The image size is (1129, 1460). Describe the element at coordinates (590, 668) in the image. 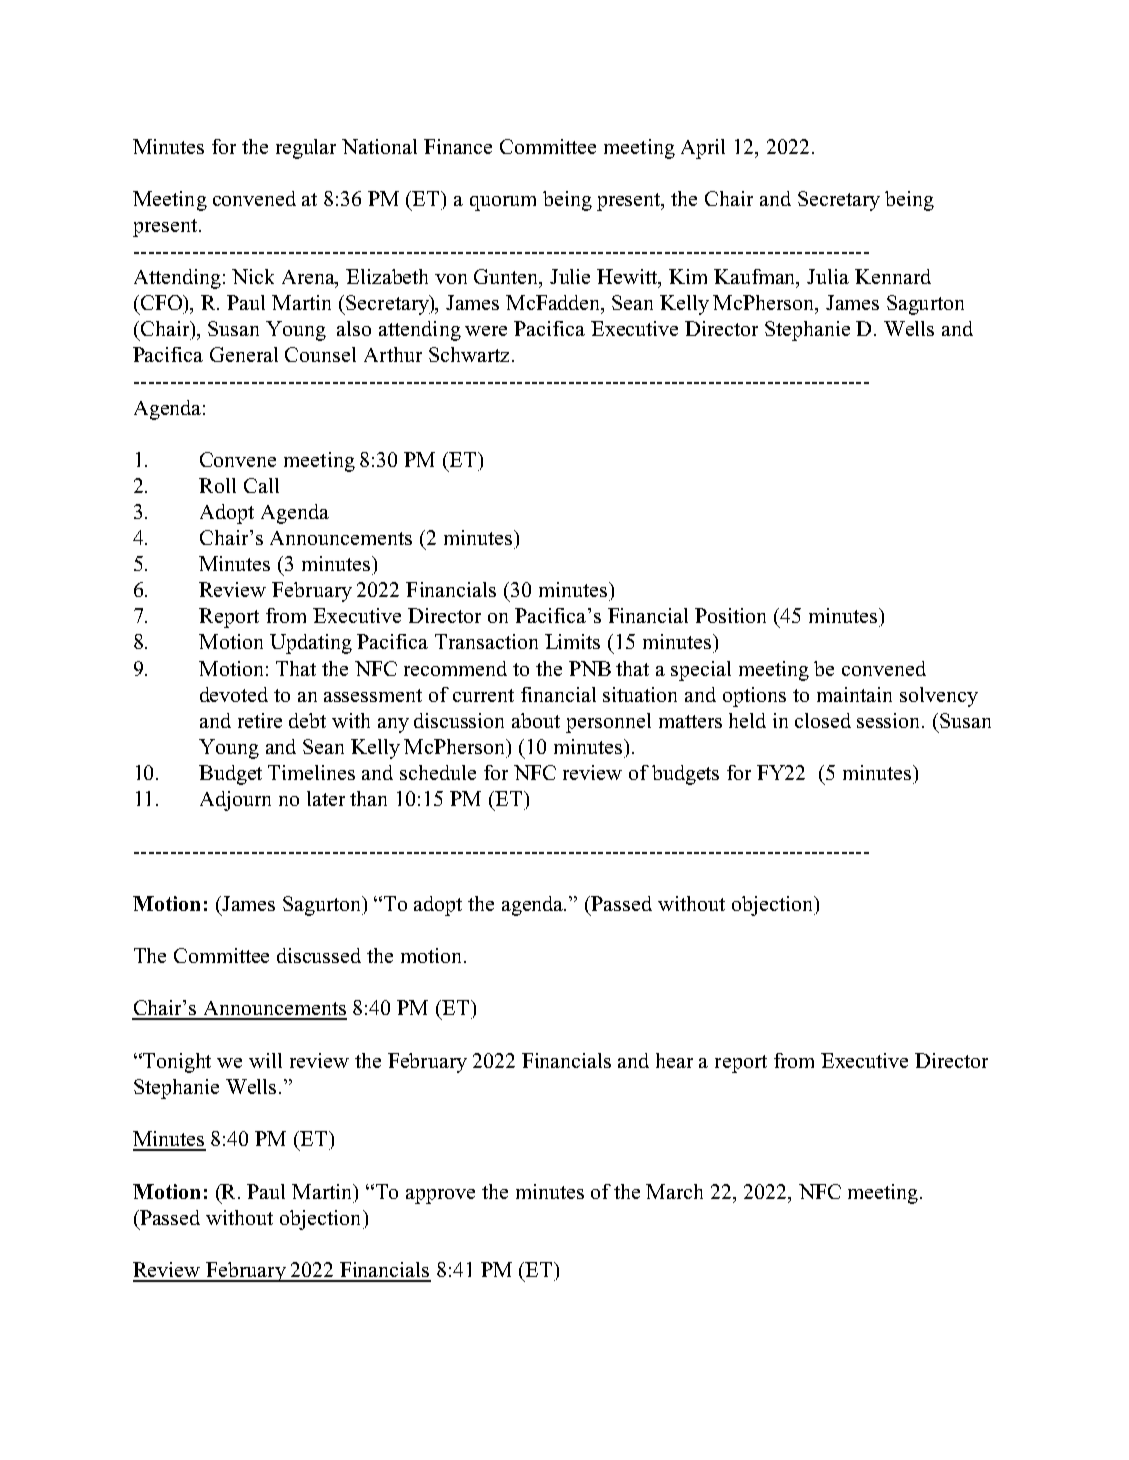

I see `PNB` at that location.
